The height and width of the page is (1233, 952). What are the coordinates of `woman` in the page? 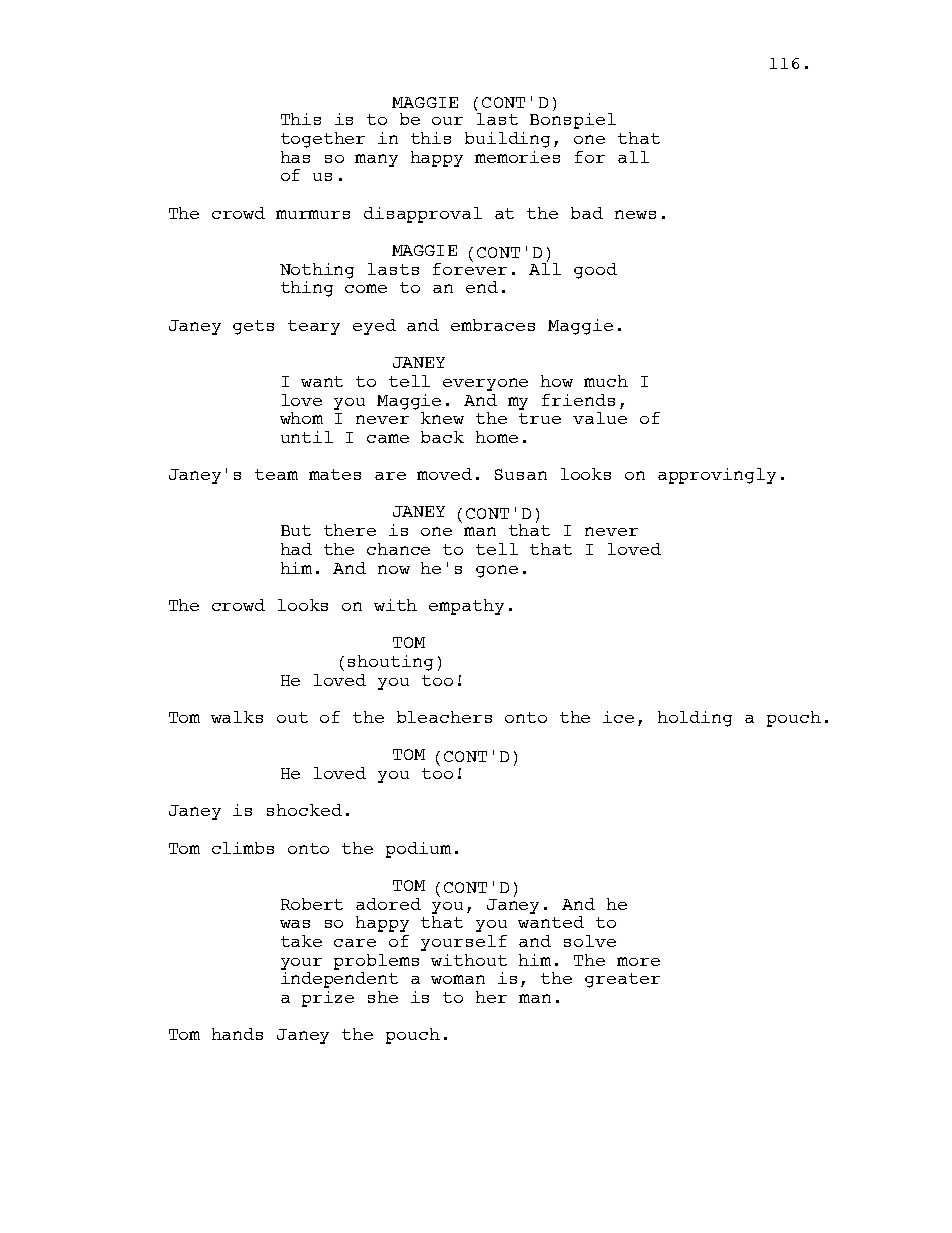 It's located at (458, 979).
